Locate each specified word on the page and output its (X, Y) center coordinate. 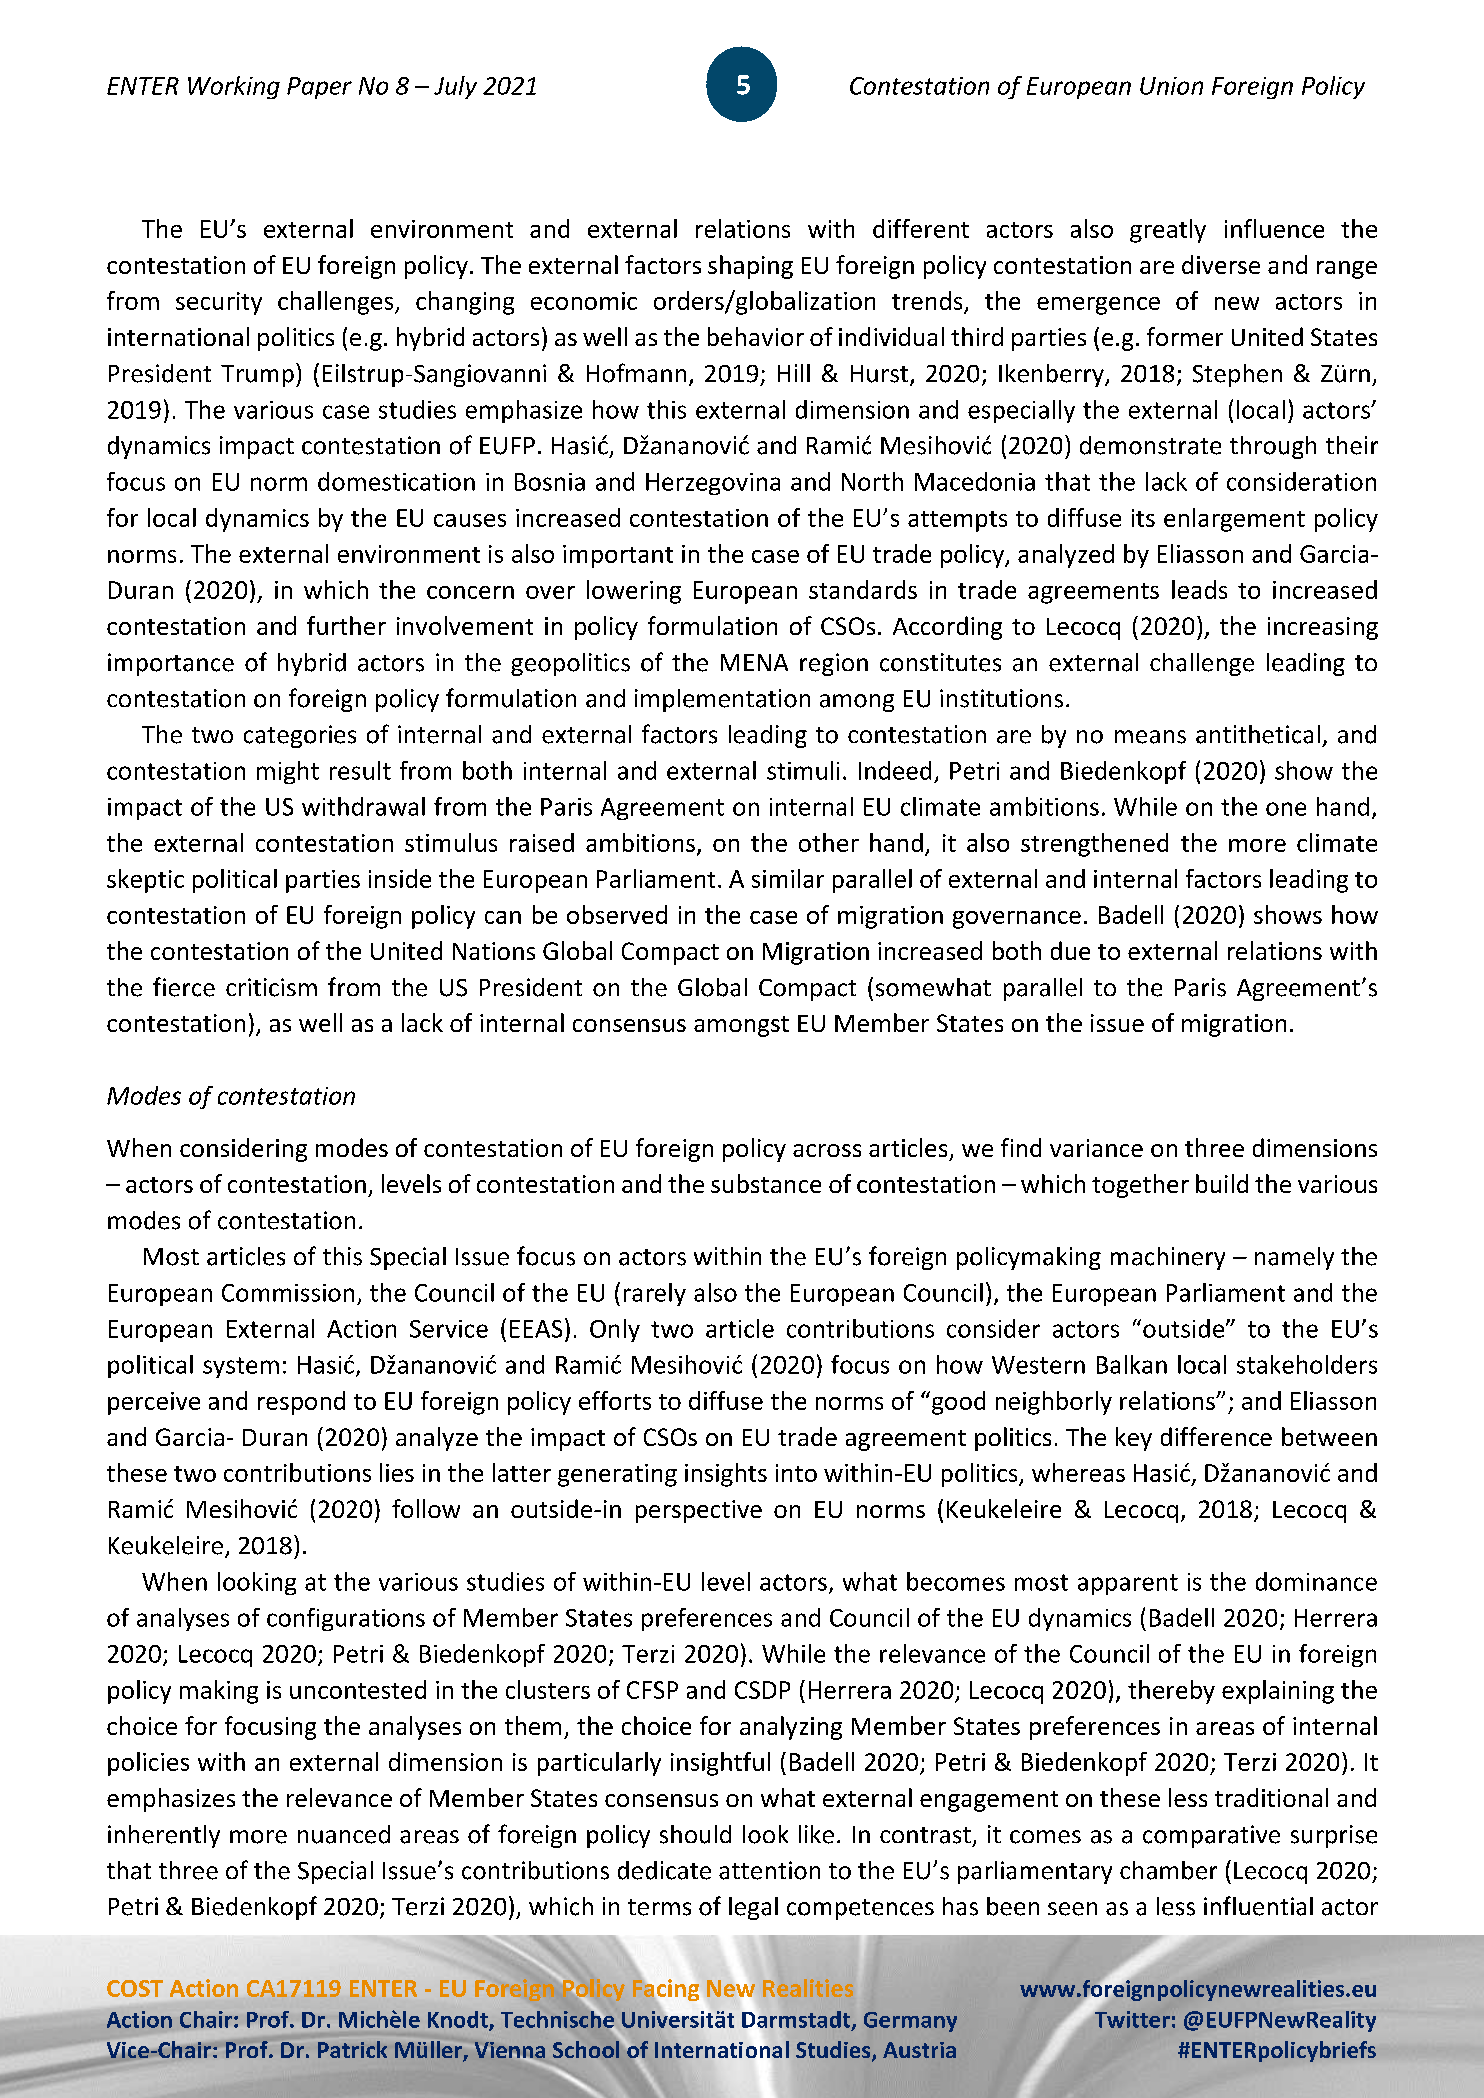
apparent (1128, 1584)
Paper (319, 88)
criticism (271, 987)
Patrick (352, 2049)
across (827, 1150)
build (1222, 1183)
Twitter (1131, 2018)
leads (1199, 589)
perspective (699, 1511)
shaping (750, 267)
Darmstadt (797, 2019)
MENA (754, 662)
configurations (346, 1619)
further (346, 625)
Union (1171, 86)
